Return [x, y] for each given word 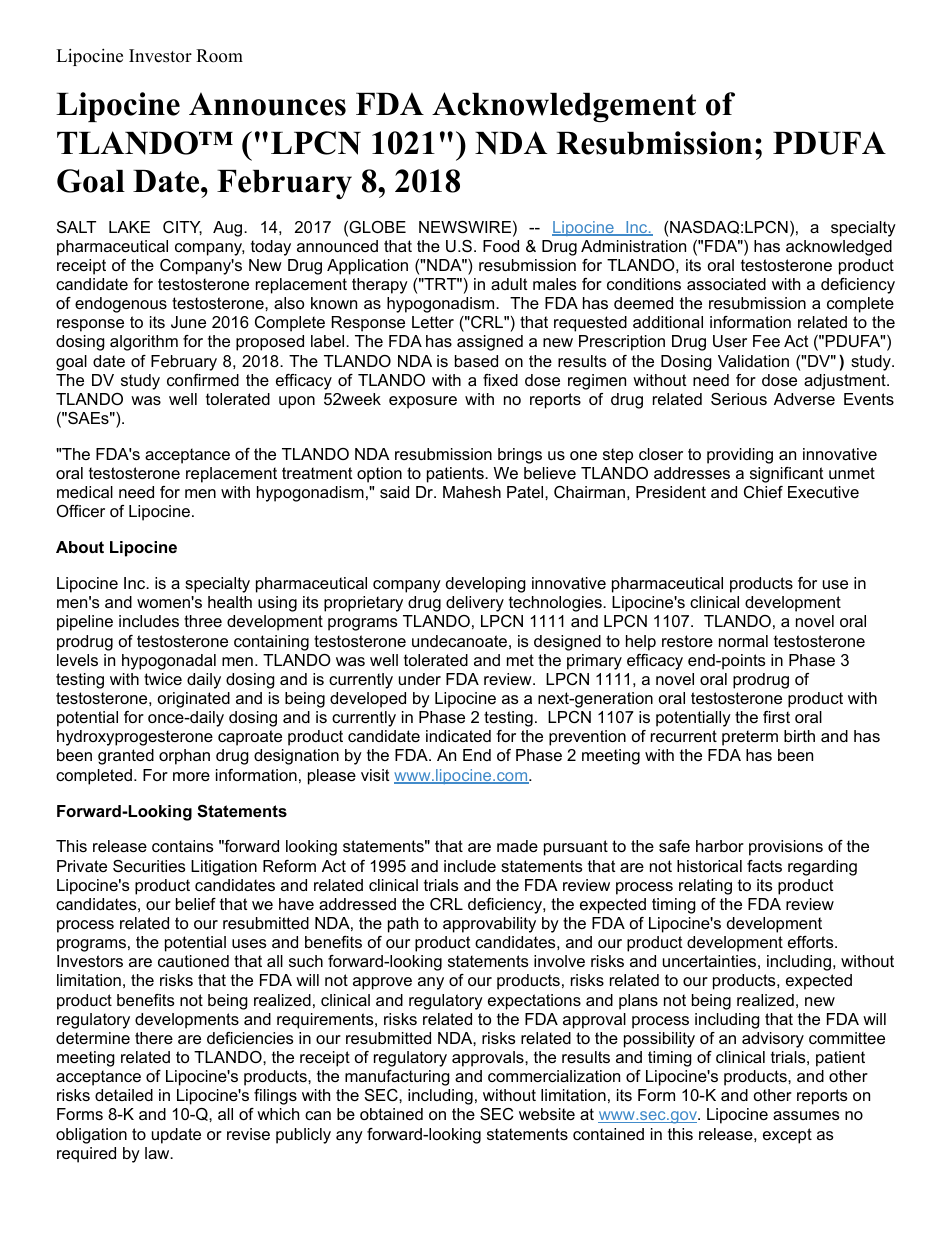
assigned [490, 343]
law [158, 1153]
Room [219, 56]
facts [764, 866]
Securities [149, 866]
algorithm [144, 343]
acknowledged [839, 248]
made [517, 846]
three [203, 621]
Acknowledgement [564, 107]
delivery [475, 604]
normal [743, 641]
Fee [766, 341]
